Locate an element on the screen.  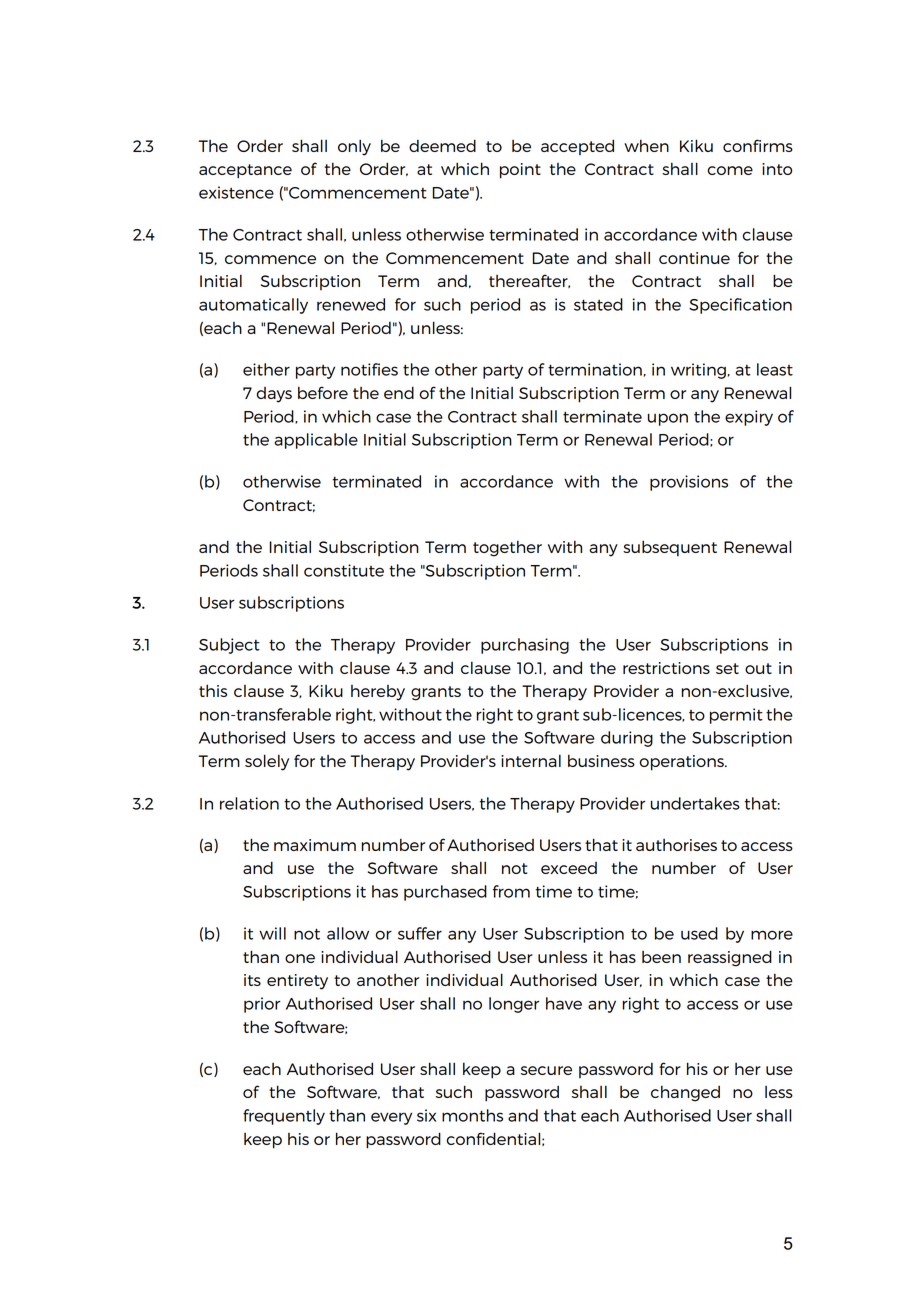
subsequent is located at coordinates (670, 548).
